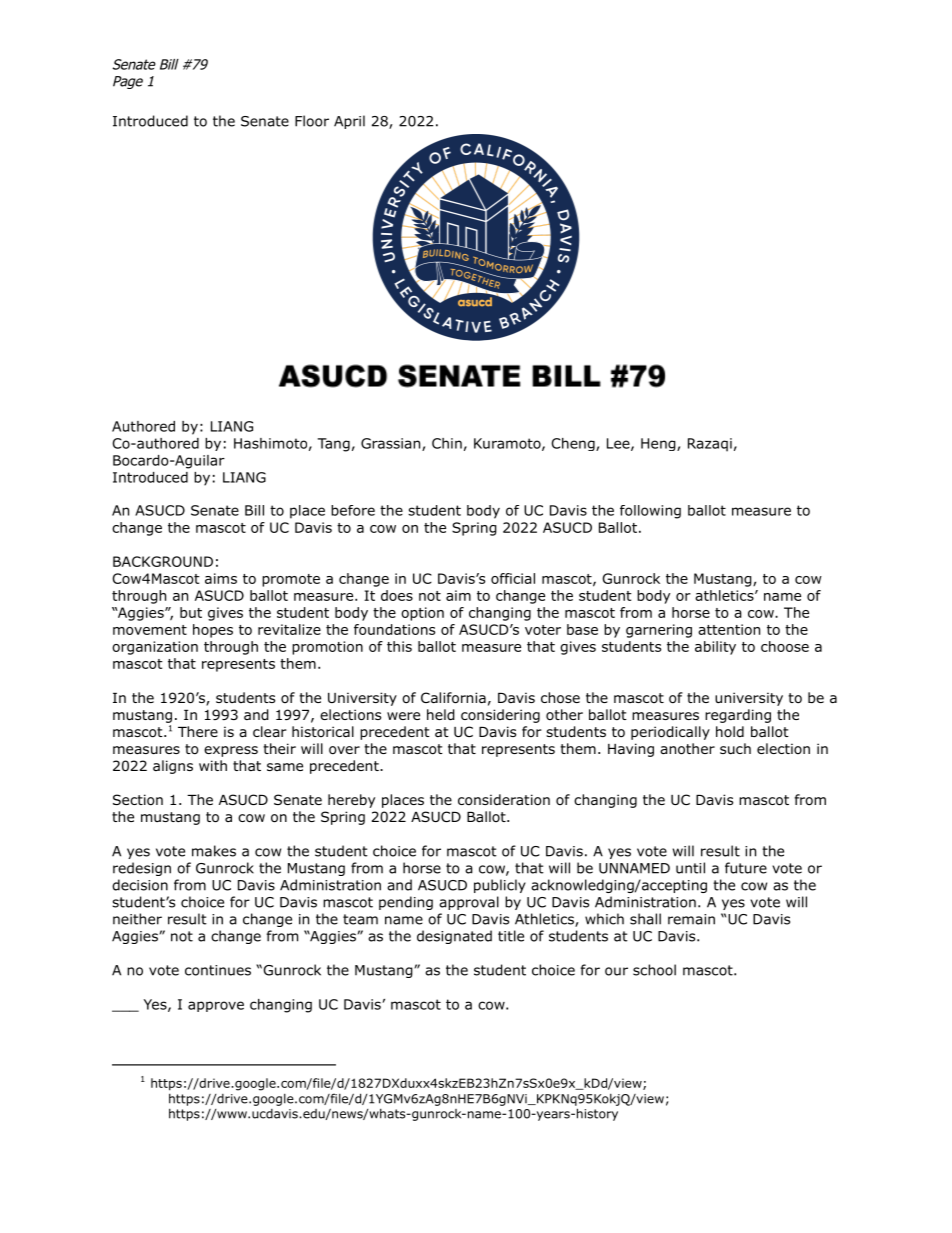  I want to click on Chin, so click(447, 443).
